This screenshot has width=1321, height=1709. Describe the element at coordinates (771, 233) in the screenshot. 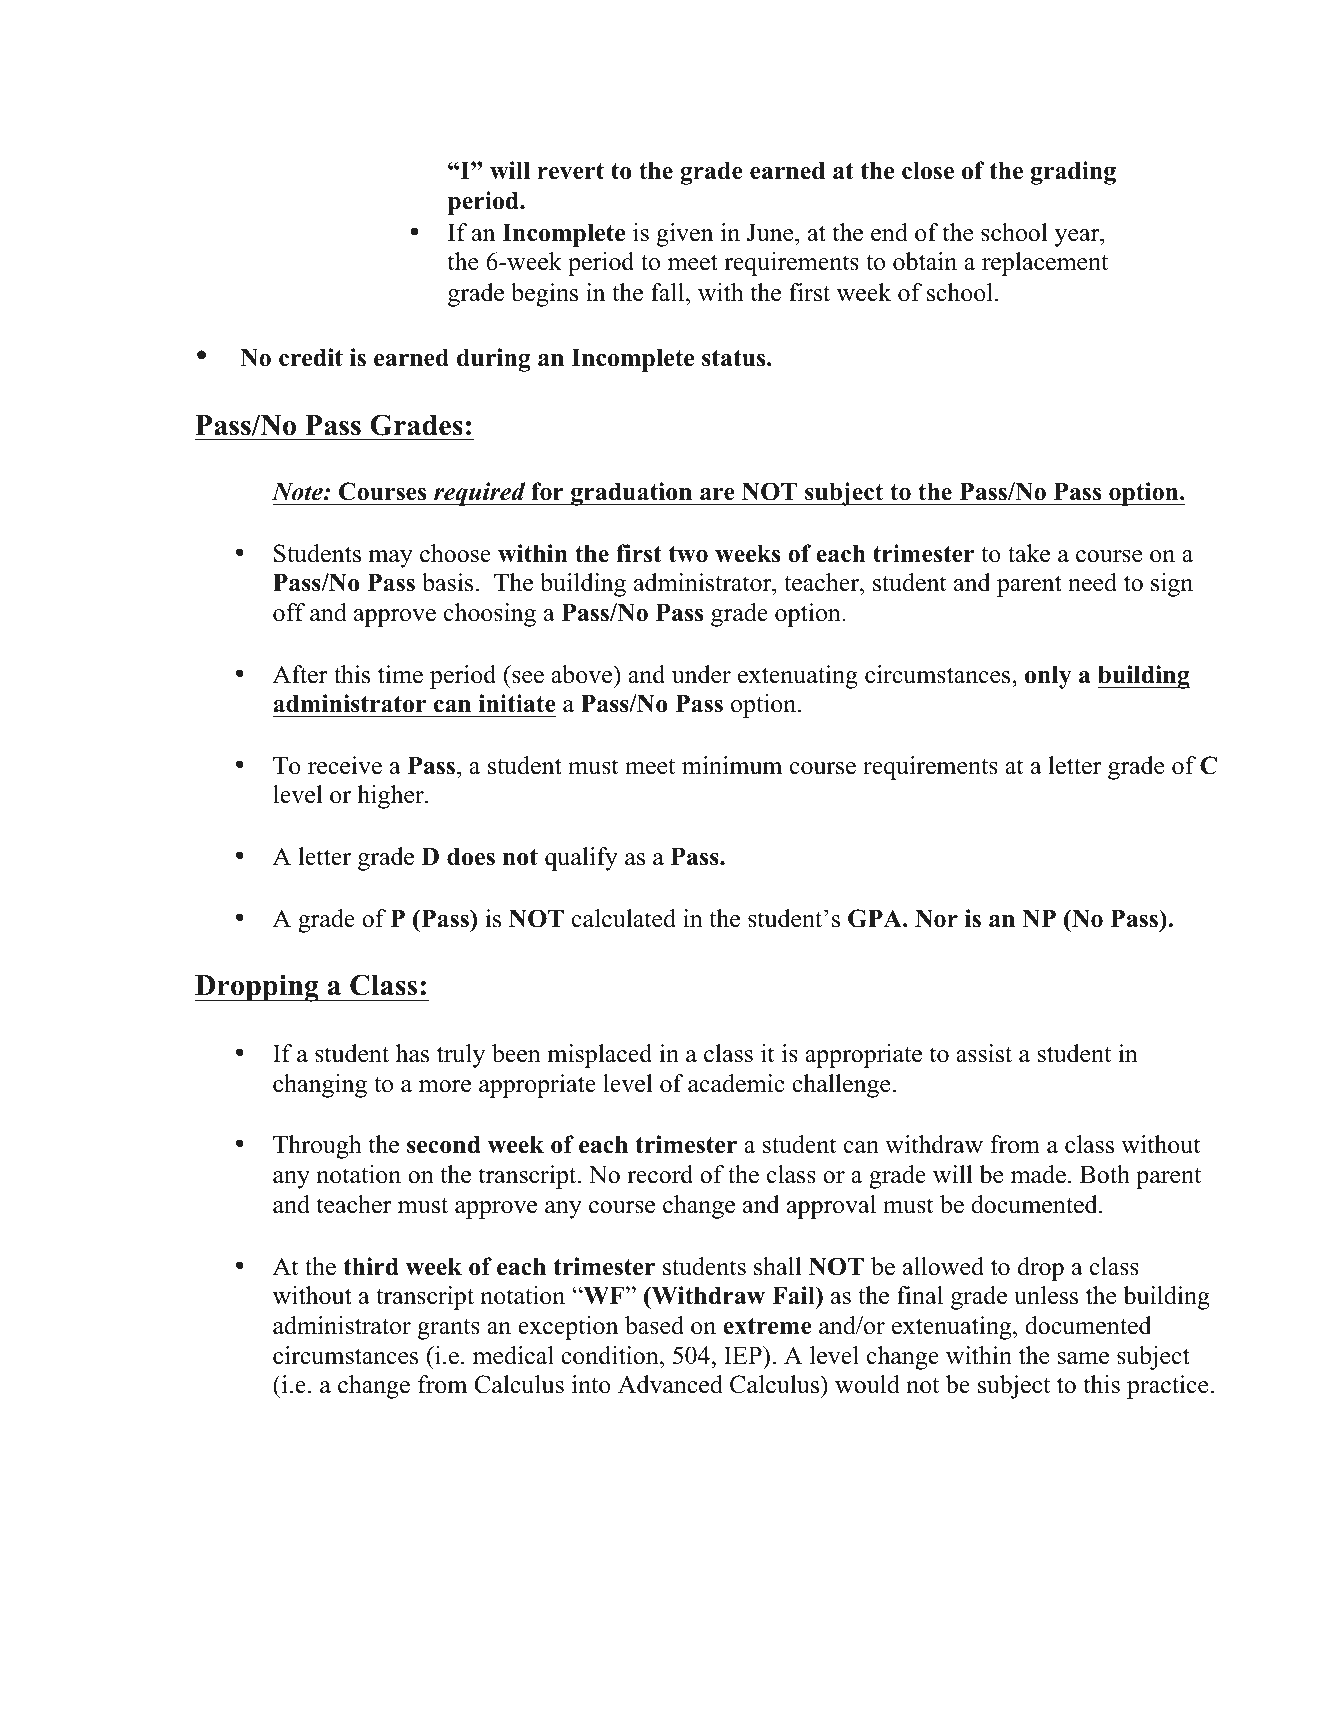

I see `June` at that location.
